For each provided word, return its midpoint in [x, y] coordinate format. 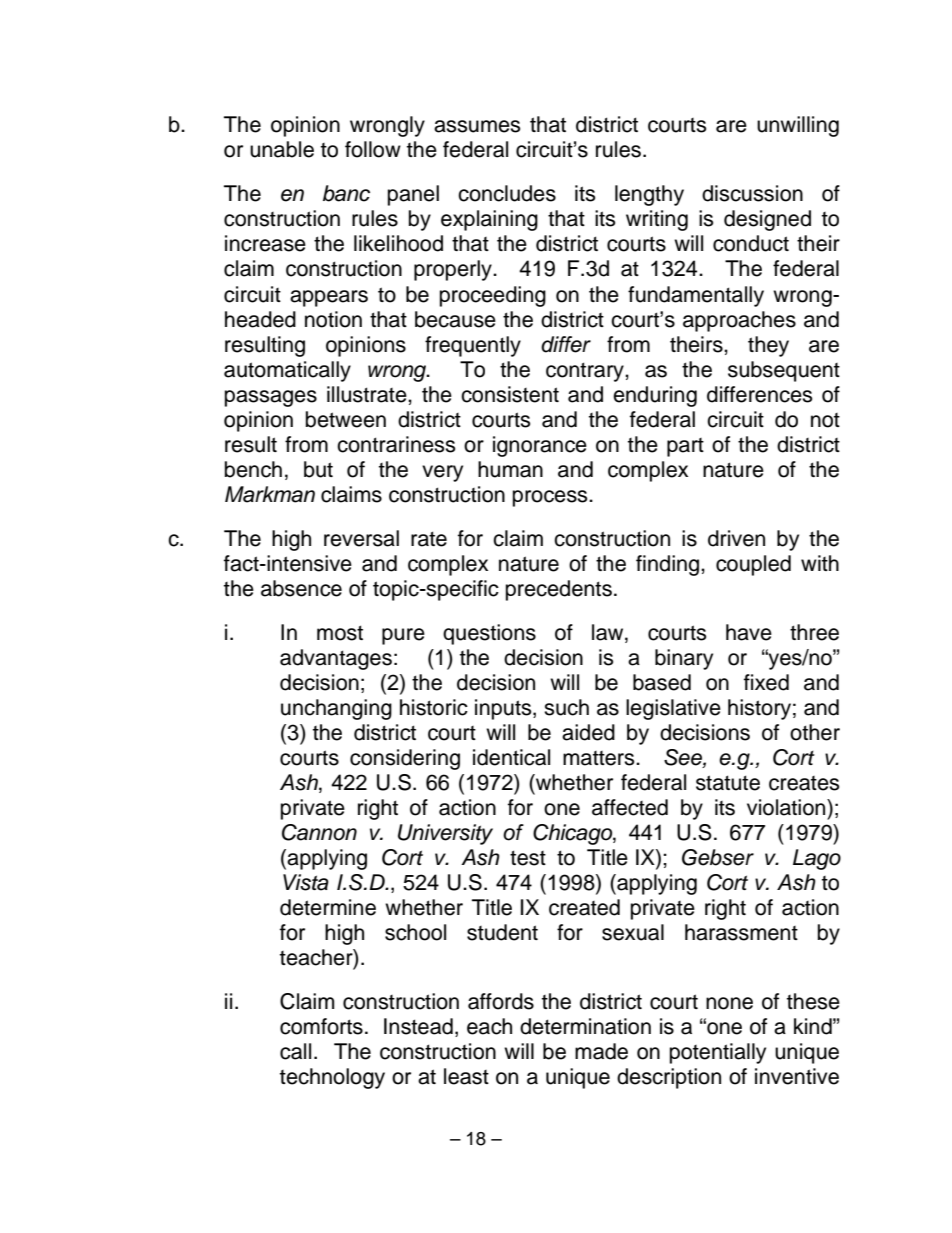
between [346, 419]
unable [282, 149]
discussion [752, 193]
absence [301, 588]
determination [585, 1026]
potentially [718, 1053]
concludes [507, 193]
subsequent [784, 371]
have [749, 632]
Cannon [319, 832]
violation [787, 807]
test [528, 858]
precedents [559, 590]
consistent [510, 394]
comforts [321, 1026]
